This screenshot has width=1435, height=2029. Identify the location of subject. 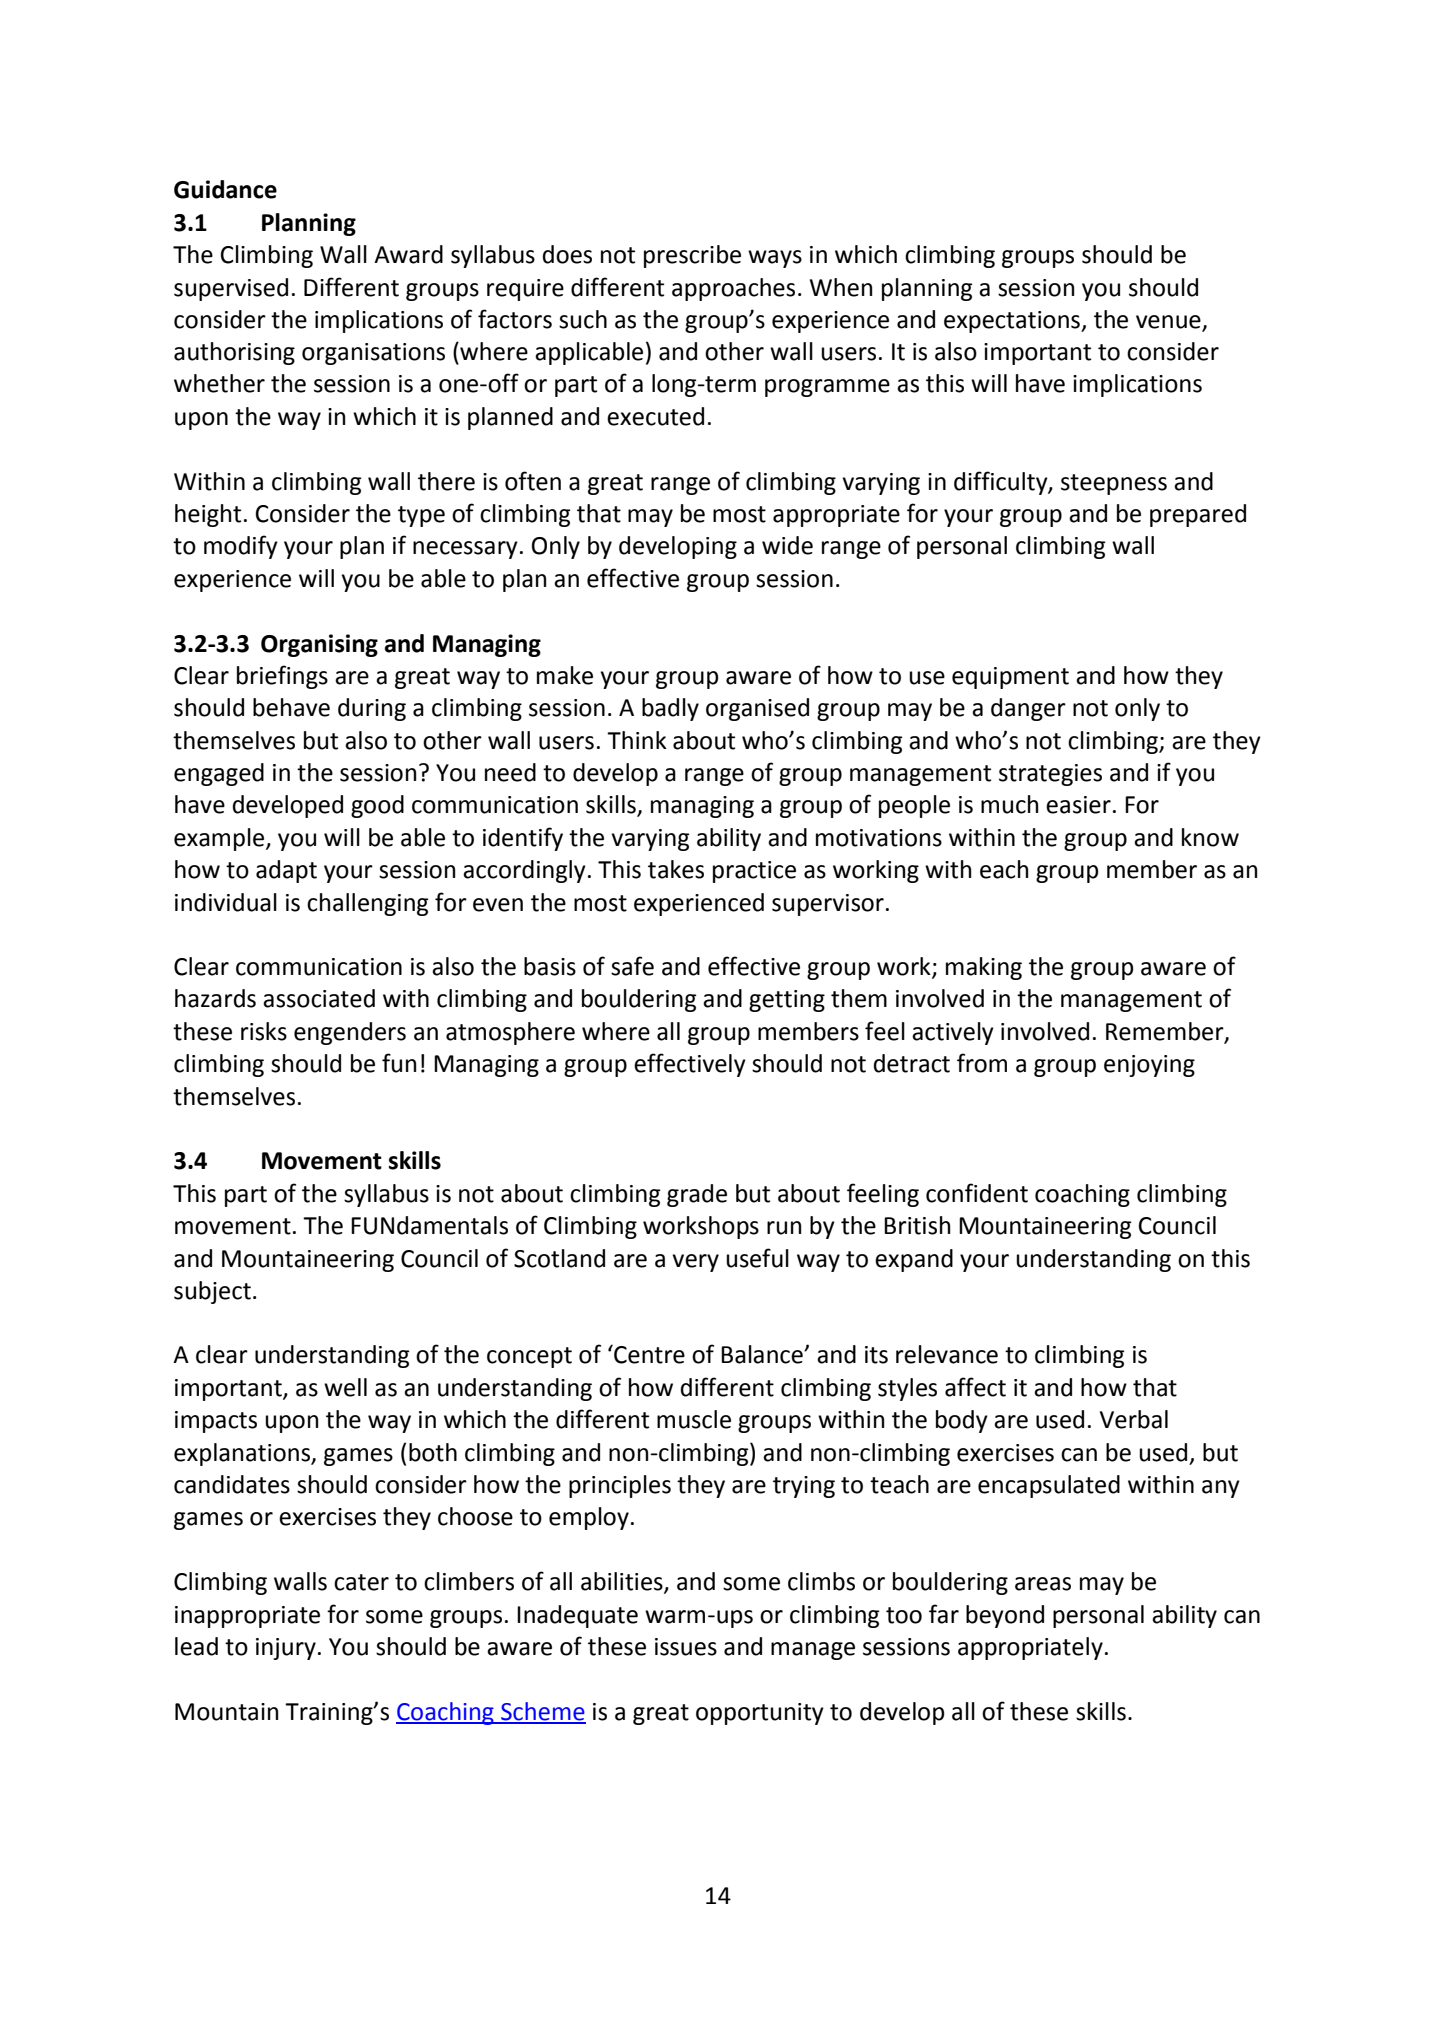
(212, 1292).
